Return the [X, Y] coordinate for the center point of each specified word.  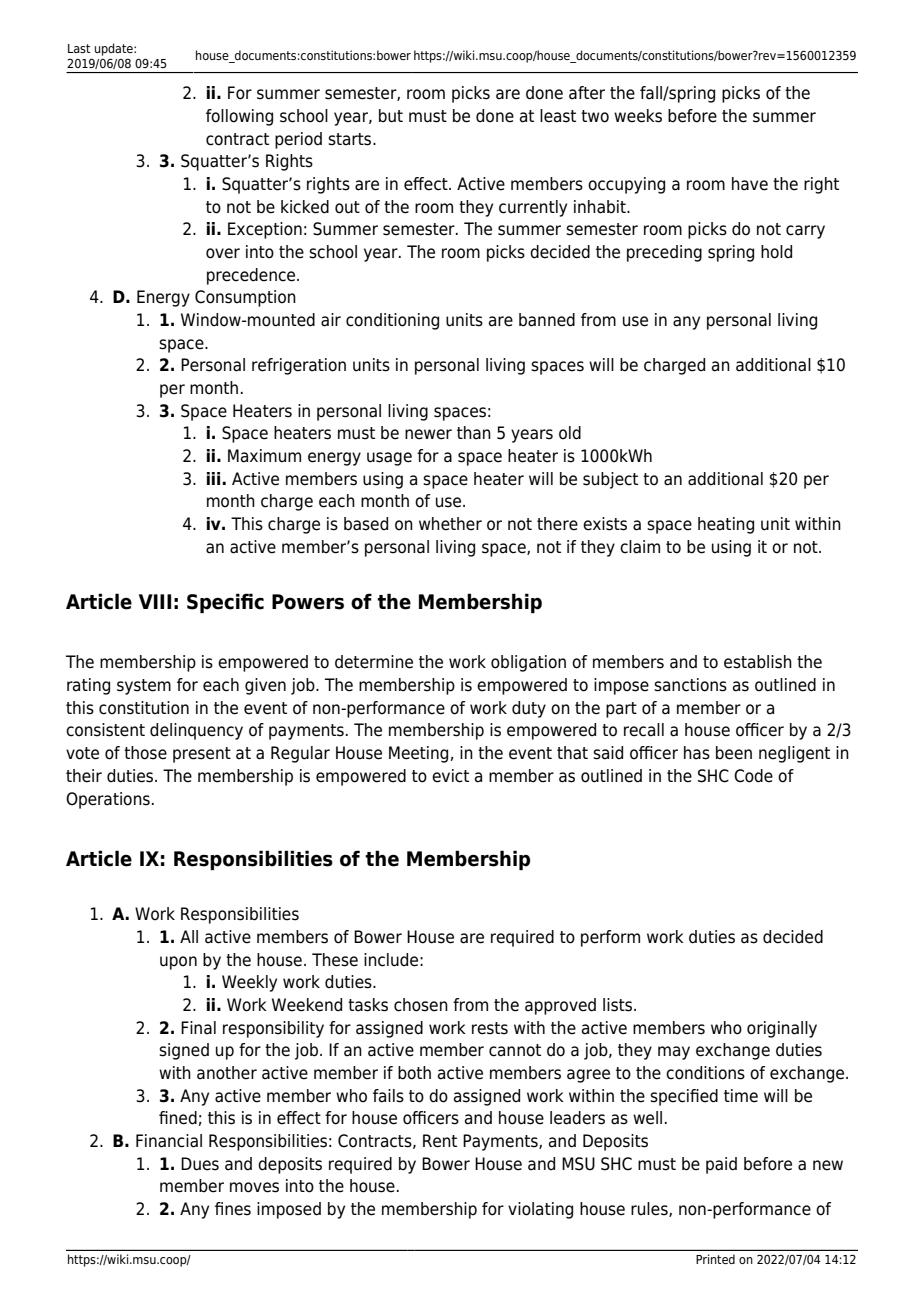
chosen [421, 1005]
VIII [155, 601]
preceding [664, 253]
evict [450, 776]
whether [450, 524]
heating [726, 525]
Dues [200, 1164]
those [145, 753]
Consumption [245, 298]
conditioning [392, 321]
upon [178, 963]
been [734, 753]
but [391, 116]
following [239, 117]
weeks [638, 116]
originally [782, 1029]
